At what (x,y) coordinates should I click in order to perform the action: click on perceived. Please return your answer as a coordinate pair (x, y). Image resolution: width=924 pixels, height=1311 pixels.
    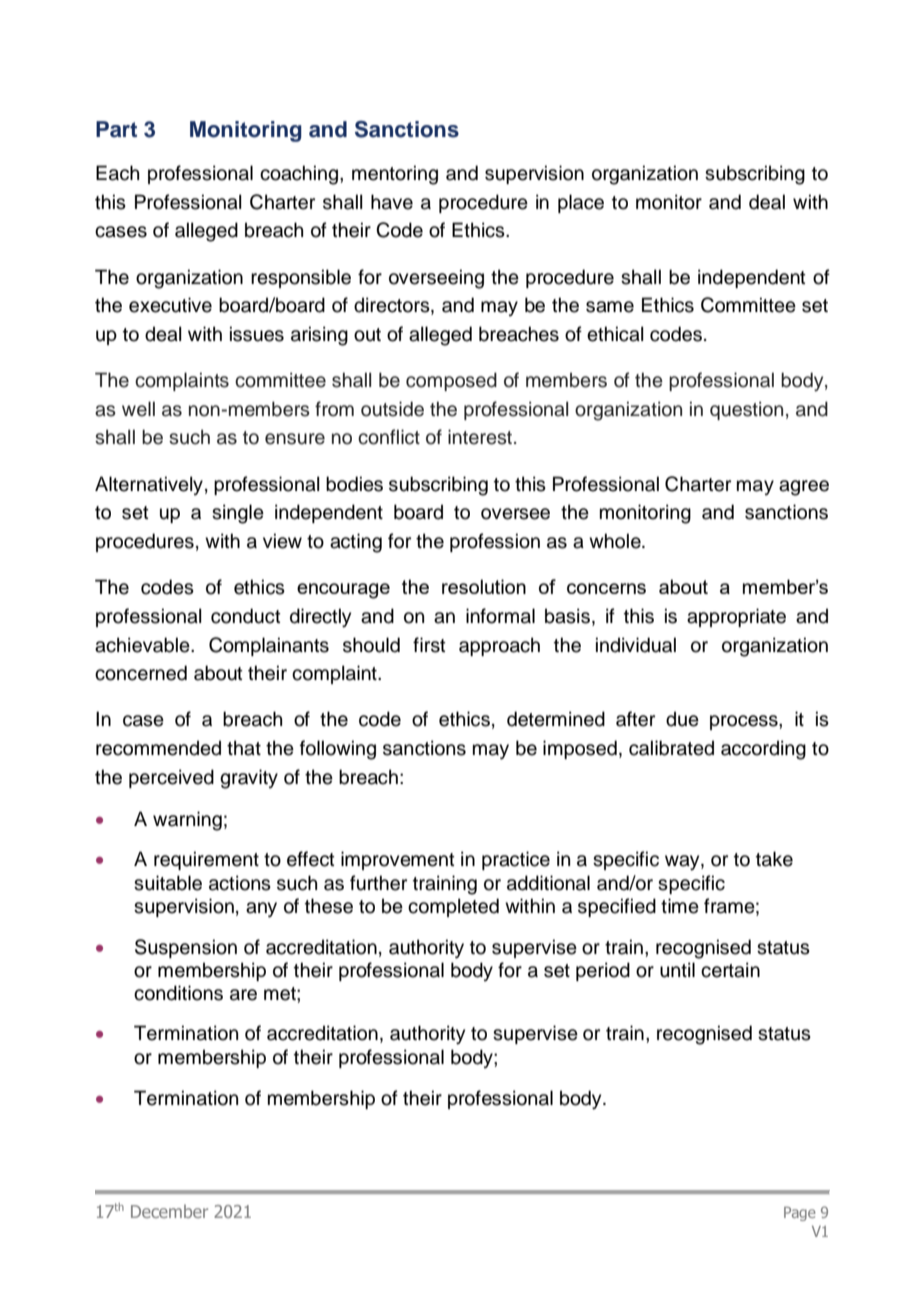
    Looking at the image, I should click on (171, 778).
